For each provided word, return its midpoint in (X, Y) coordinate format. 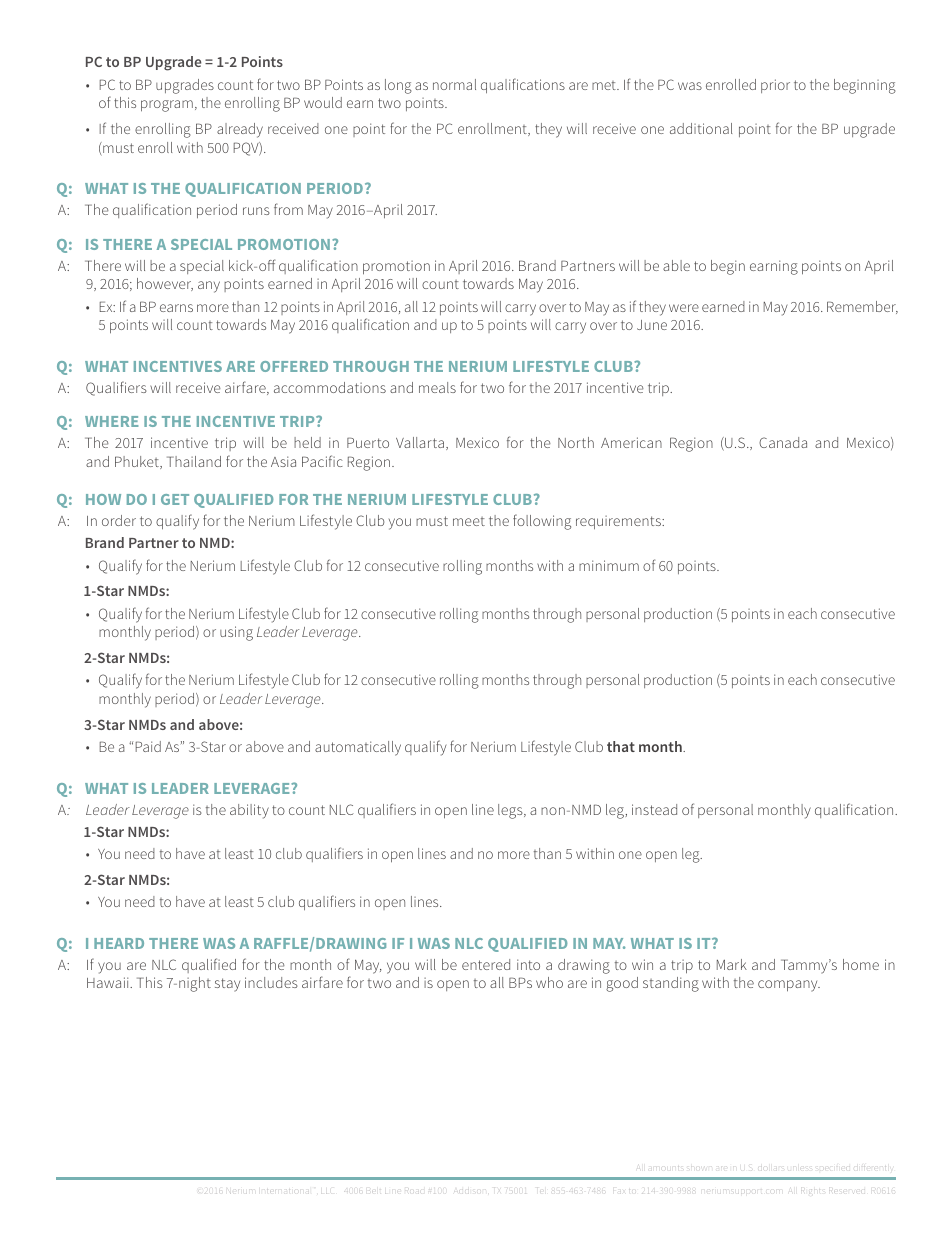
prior (775, 86)
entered (486, 964)
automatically (358, 748)
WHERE (111, 421)
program (167, 106)
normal (454, 84)
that (621, 746)
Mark (732, 964)
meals (437, 387)
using (236, 633)
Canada (783, 442)
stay (227, 985)
